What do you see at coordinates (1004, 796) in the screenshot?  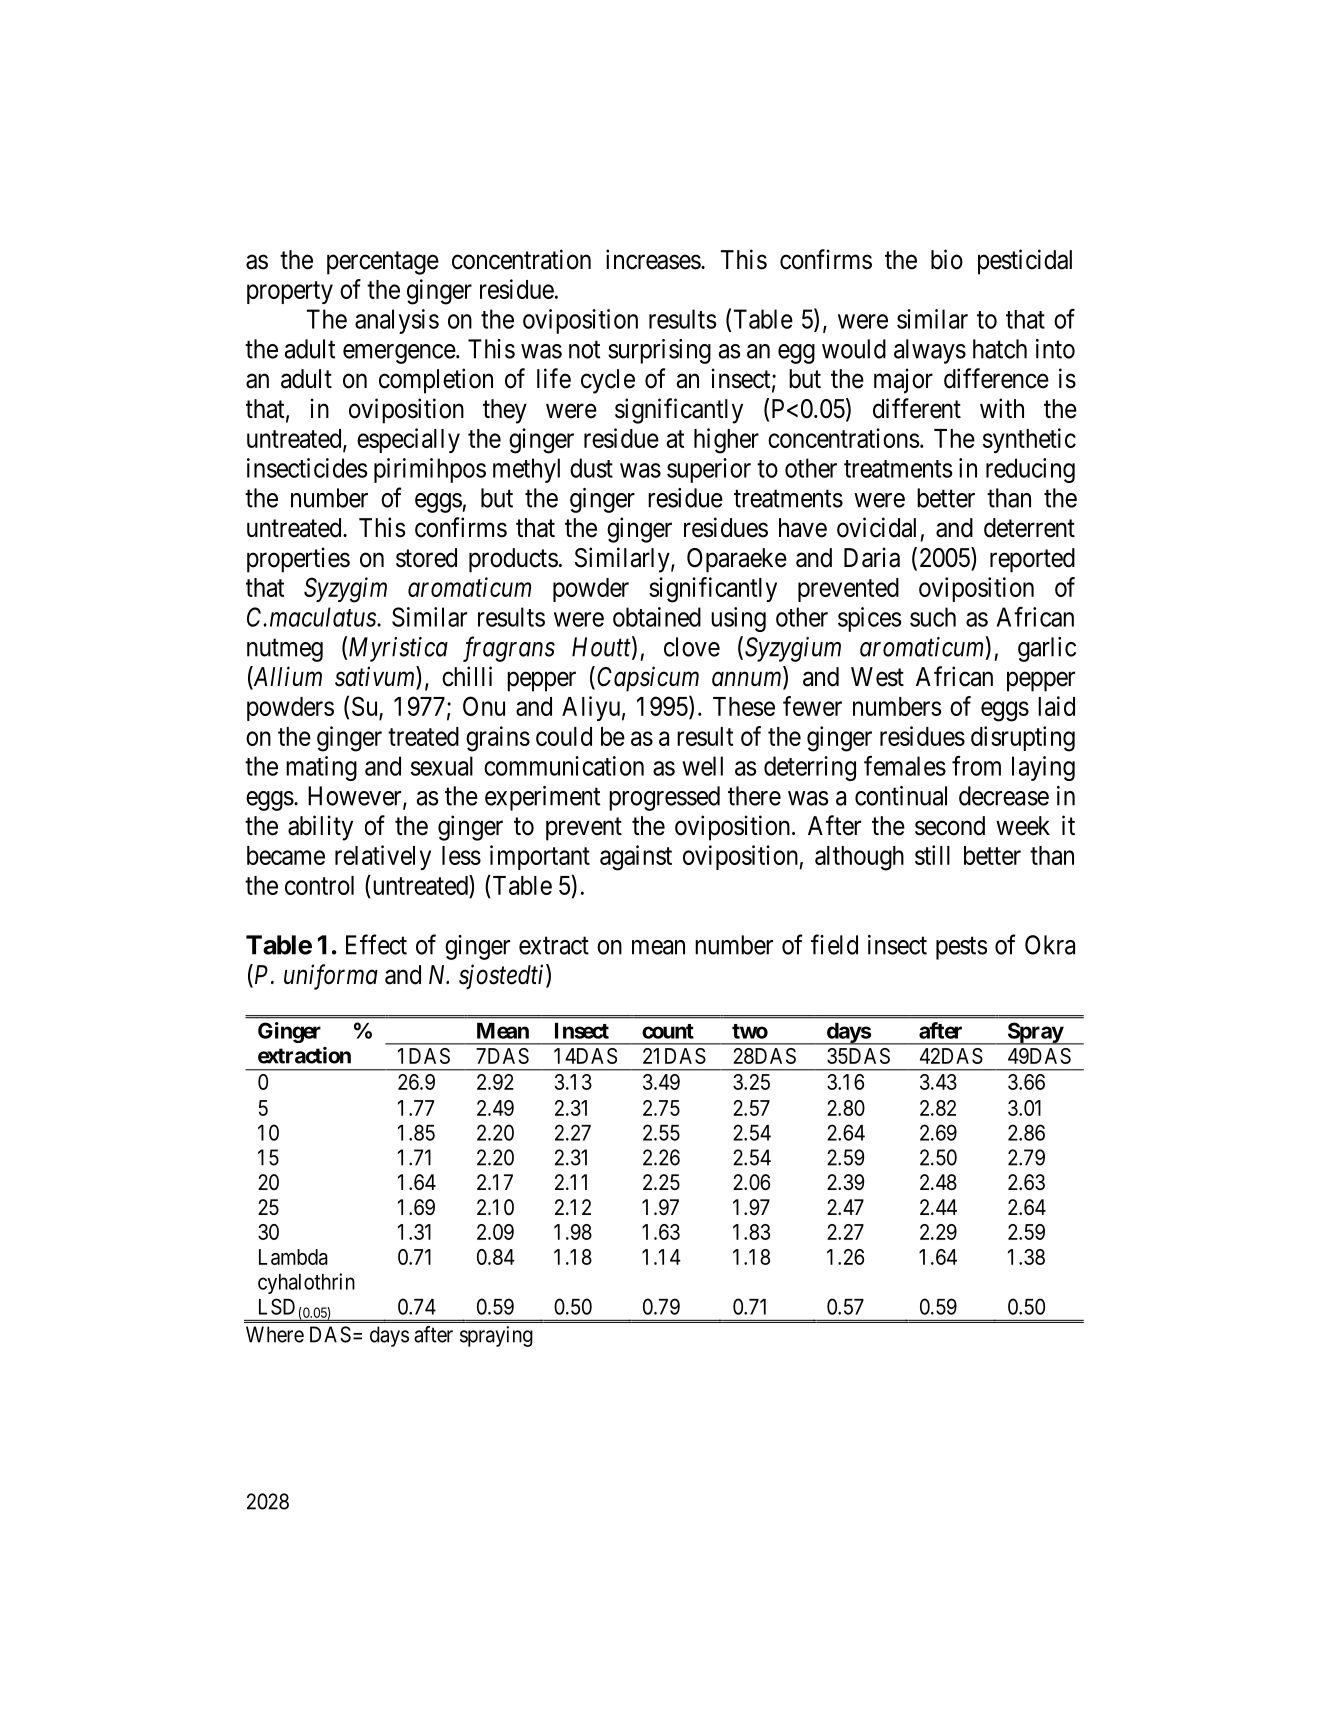 I see `decrease` at bounding box center [1004, 796].
